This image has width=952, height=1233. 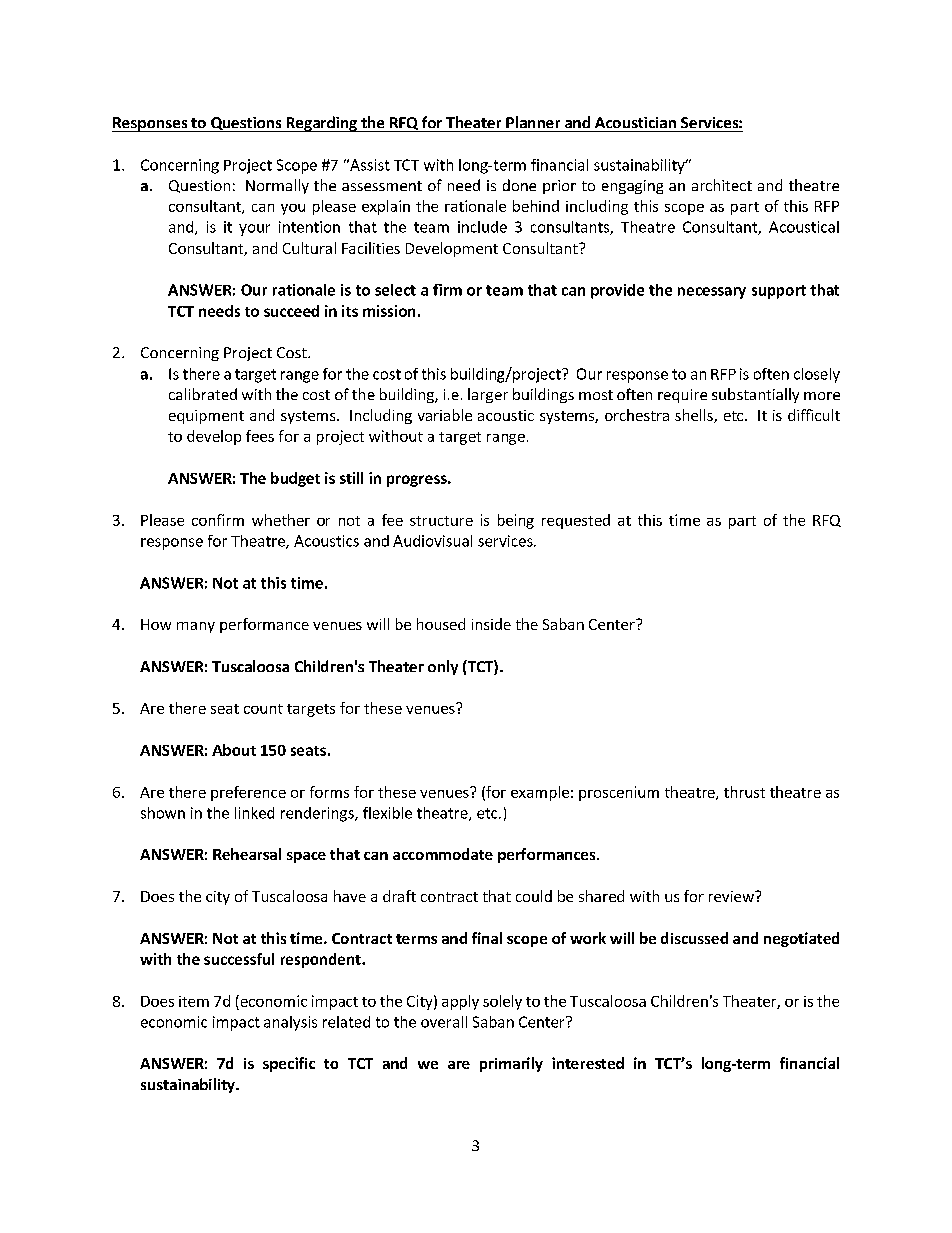 What do you see at coordinates (277, 186) in the image?
I see `Normally` at bounding box center [277, 186].
